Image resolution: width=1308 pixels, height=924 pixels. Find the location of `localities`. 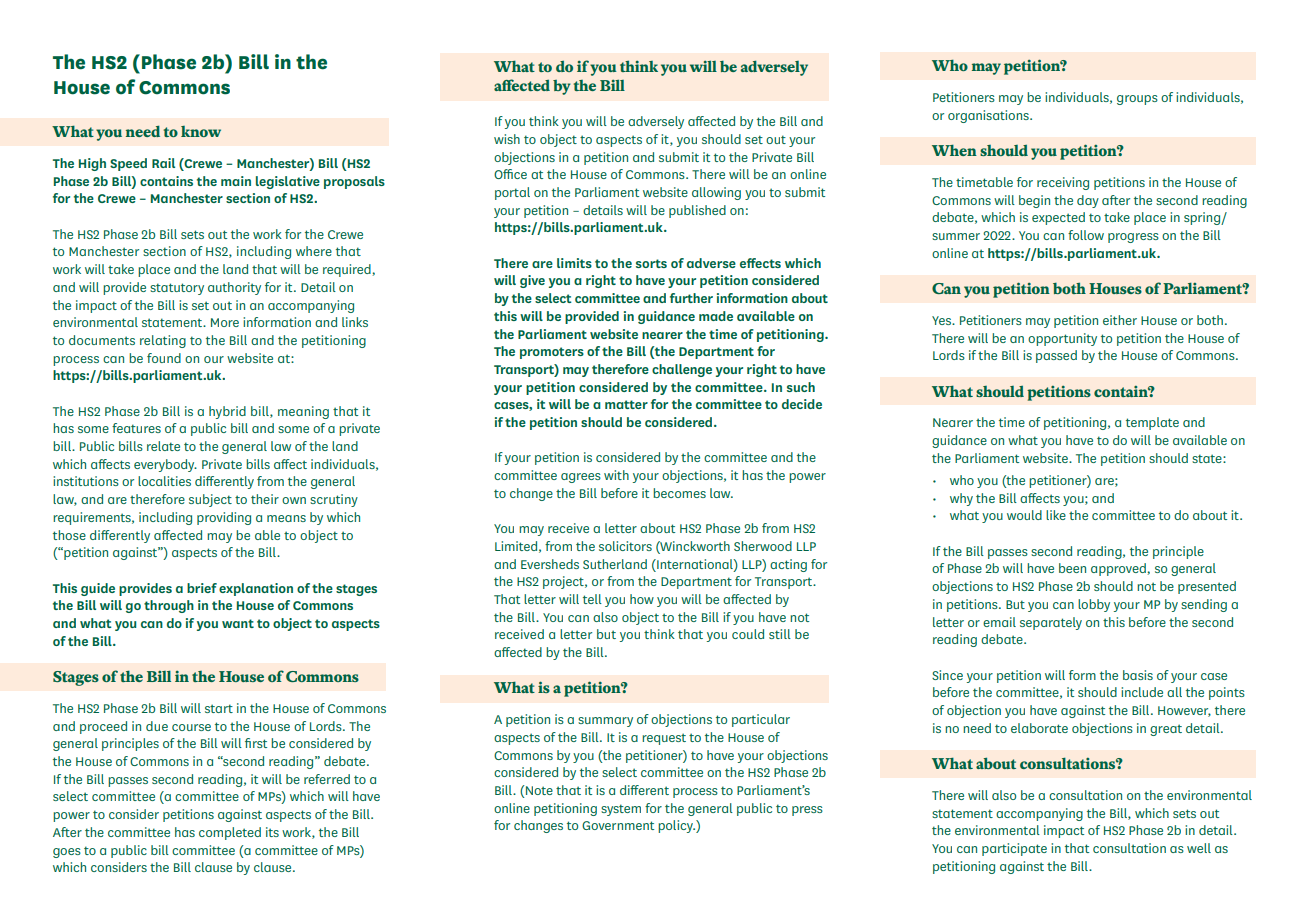

localities is located at coordinates (164, 481).
